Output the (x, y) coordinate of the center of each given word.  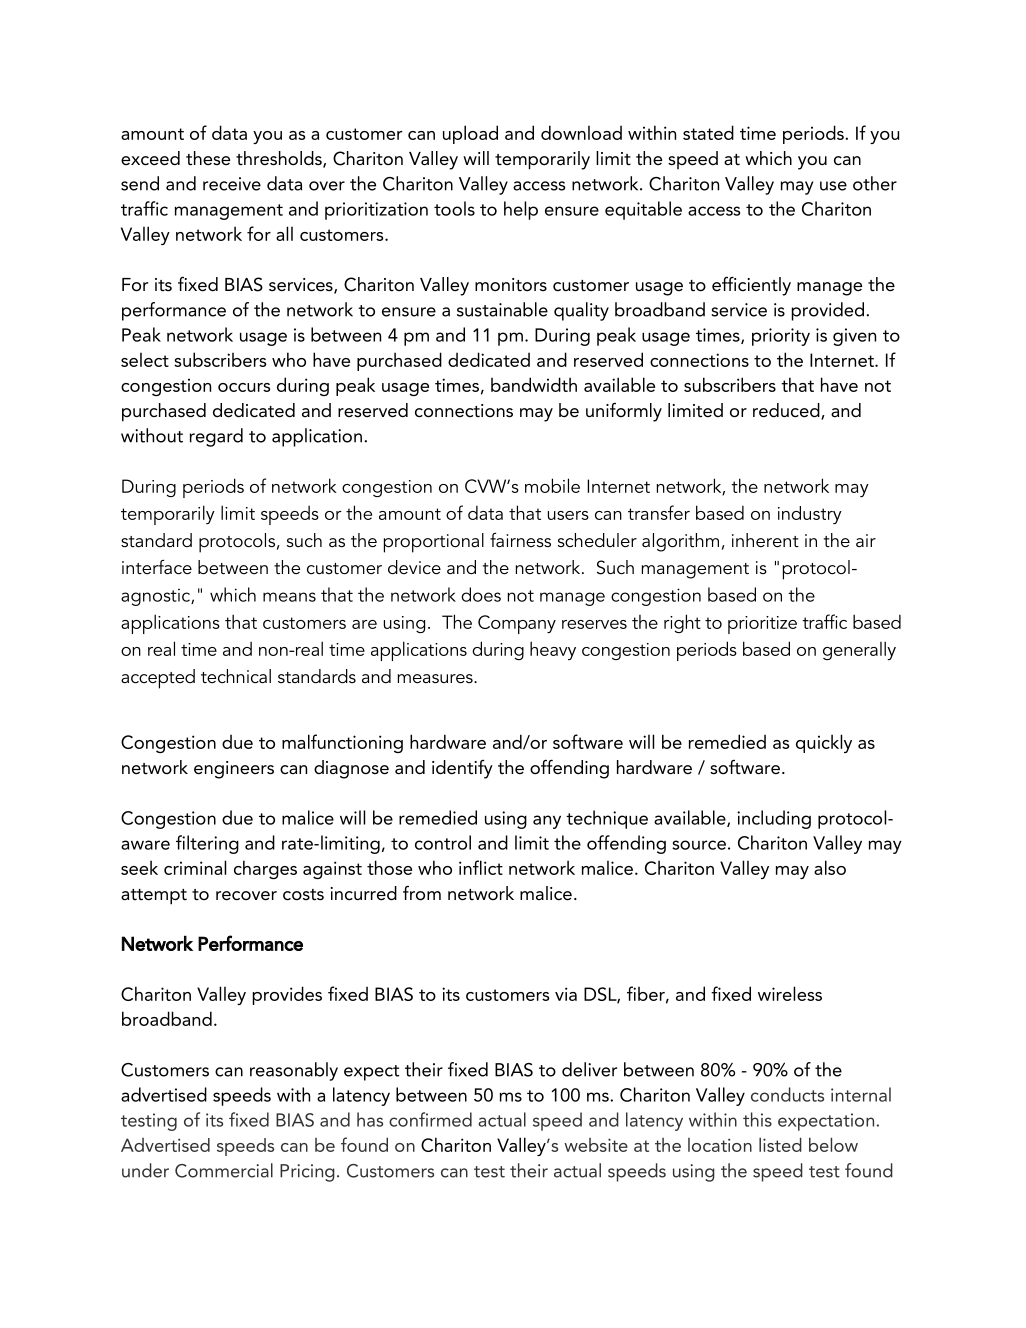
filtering (207, 844)
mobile (552, 485)
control (443, 842)
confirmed (430, 1119)
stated (708, 132)
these (208, 158)
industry (810, 515)
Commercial (224, 1170)
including (774, 819)
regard (216, 437)
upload (470, 134)
